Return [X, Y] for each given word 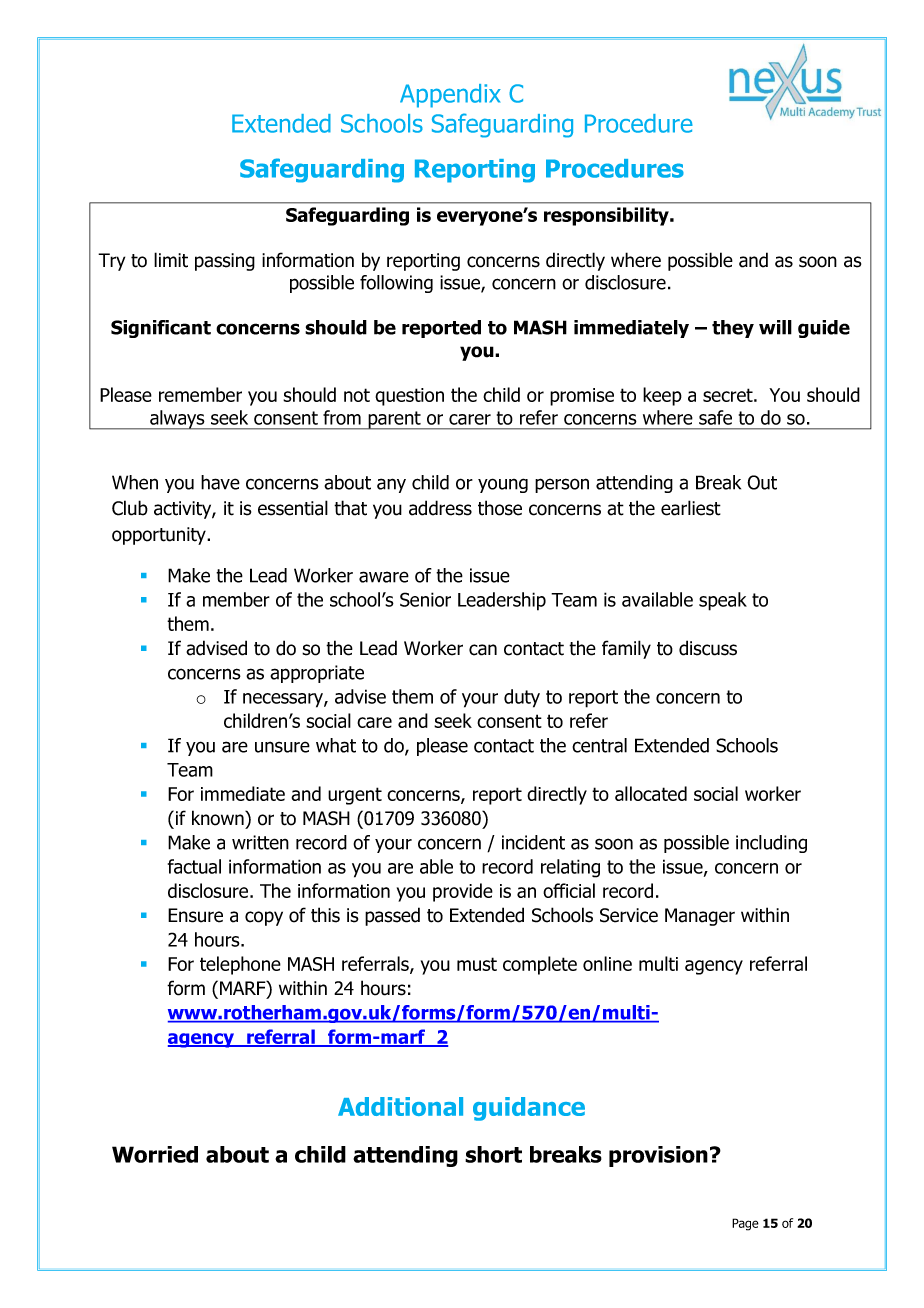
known [219, 818]
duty [522, 698]
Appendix [450, 96]
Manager [700, 917]
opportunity [160, 536]
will [775, 327]
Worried [155, 1154]
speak [723, 601]
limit [171, 260]
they [733, 329]
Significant [161, 329]
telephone [240, 965]
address [440, 508]
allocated [651, 793]
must [477, 964]
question [409, 397]
